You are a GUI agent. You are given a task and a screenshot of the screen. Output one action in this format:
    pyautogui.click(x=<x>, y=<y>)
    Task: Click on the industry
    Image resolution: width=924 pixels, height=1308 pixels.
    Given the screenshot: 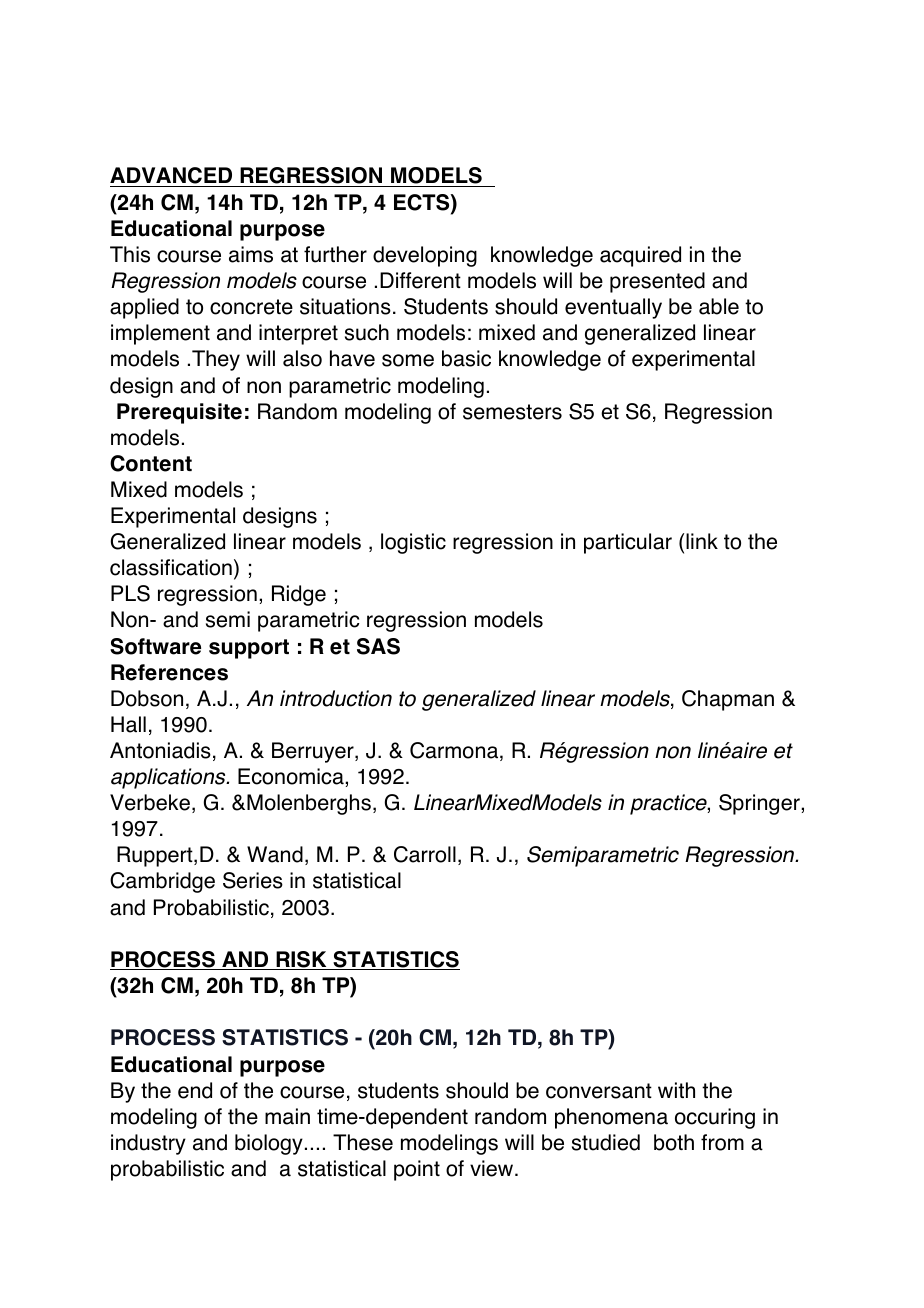 What is the action you would take?
    pyautogui.click(x=148, y=1144)
